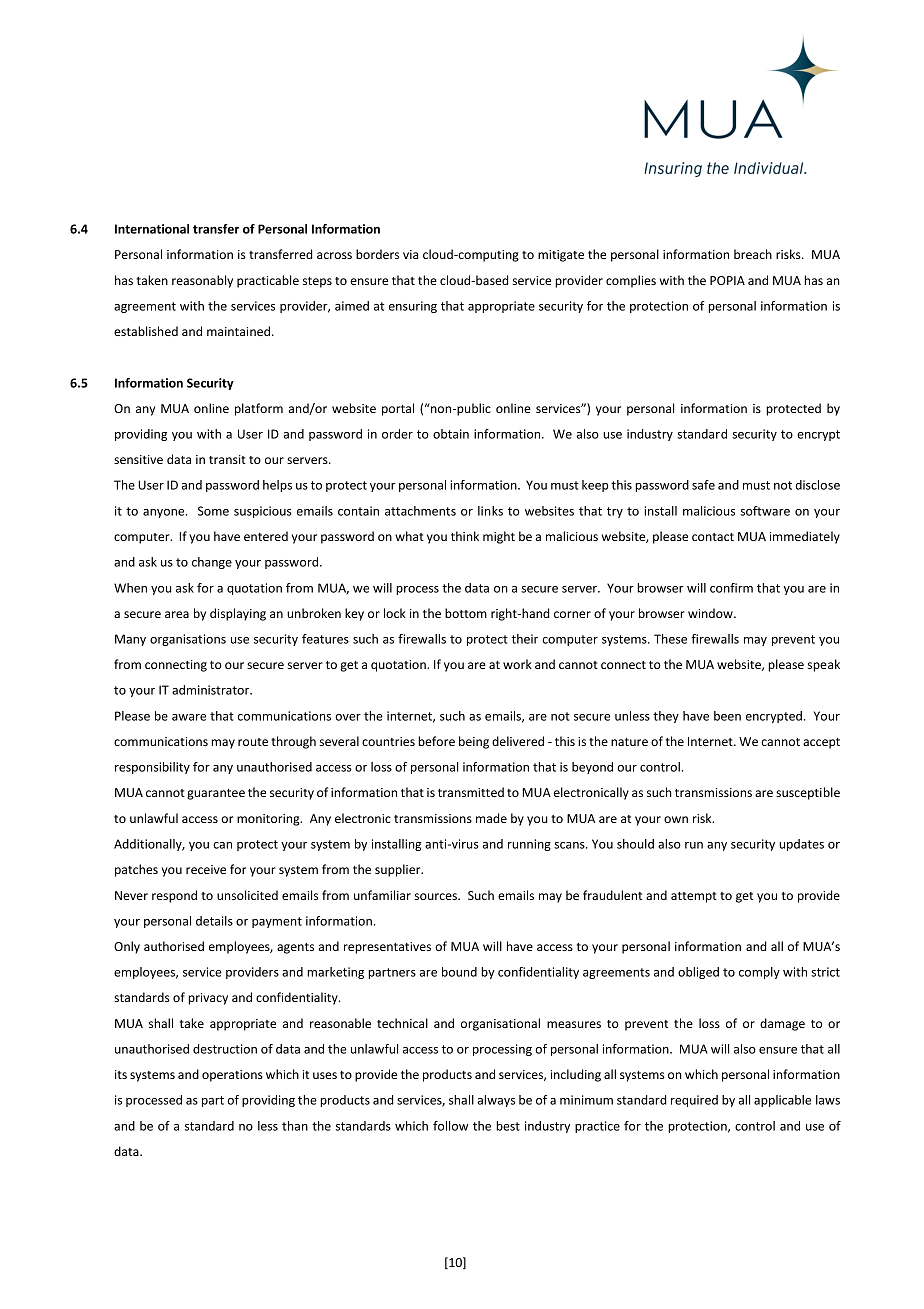 This screenshot has width=924, height=1309. I want to click on via, so click(410, 254).
